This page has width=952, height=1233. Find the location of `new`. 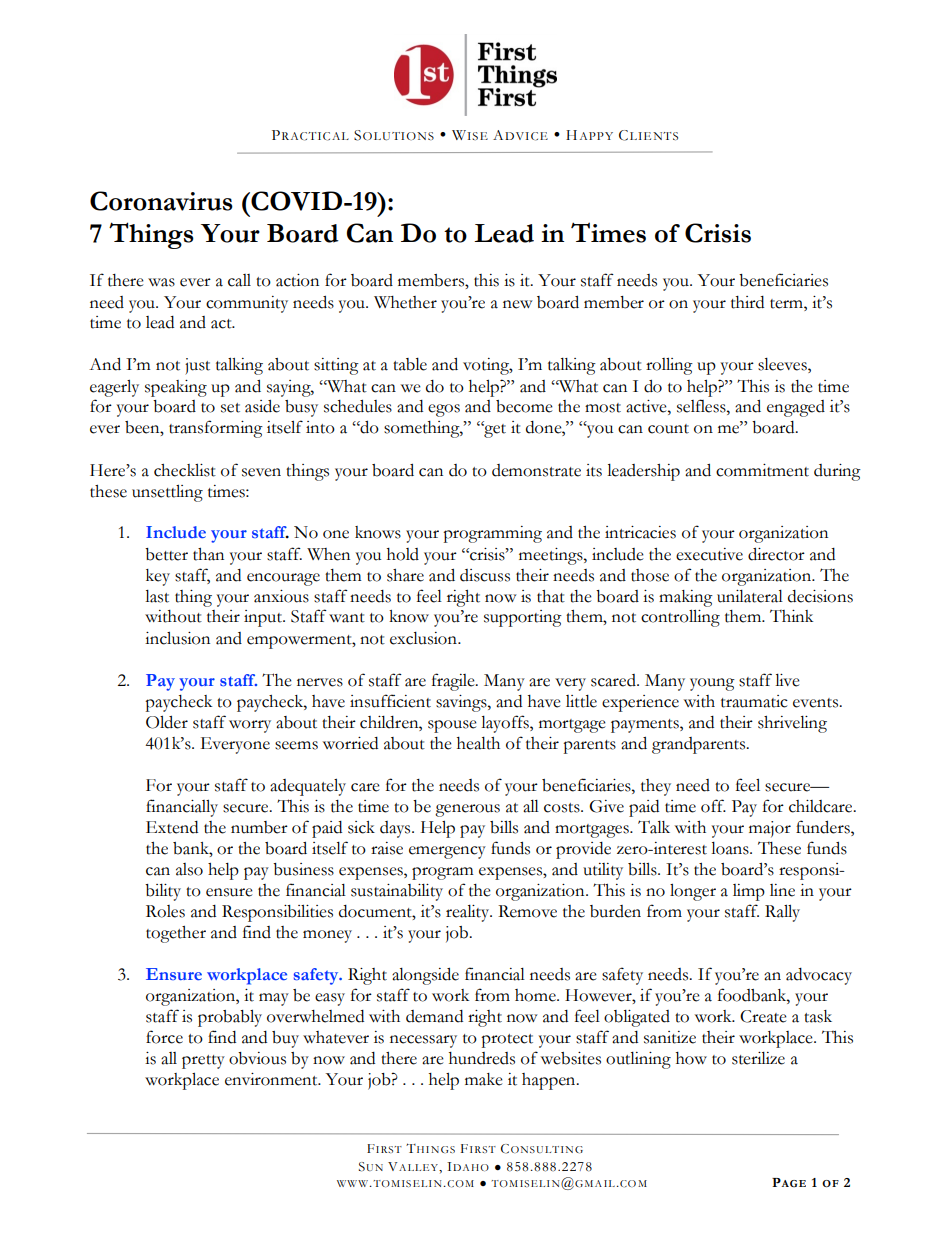

new is located at coordinates (518, 304).
